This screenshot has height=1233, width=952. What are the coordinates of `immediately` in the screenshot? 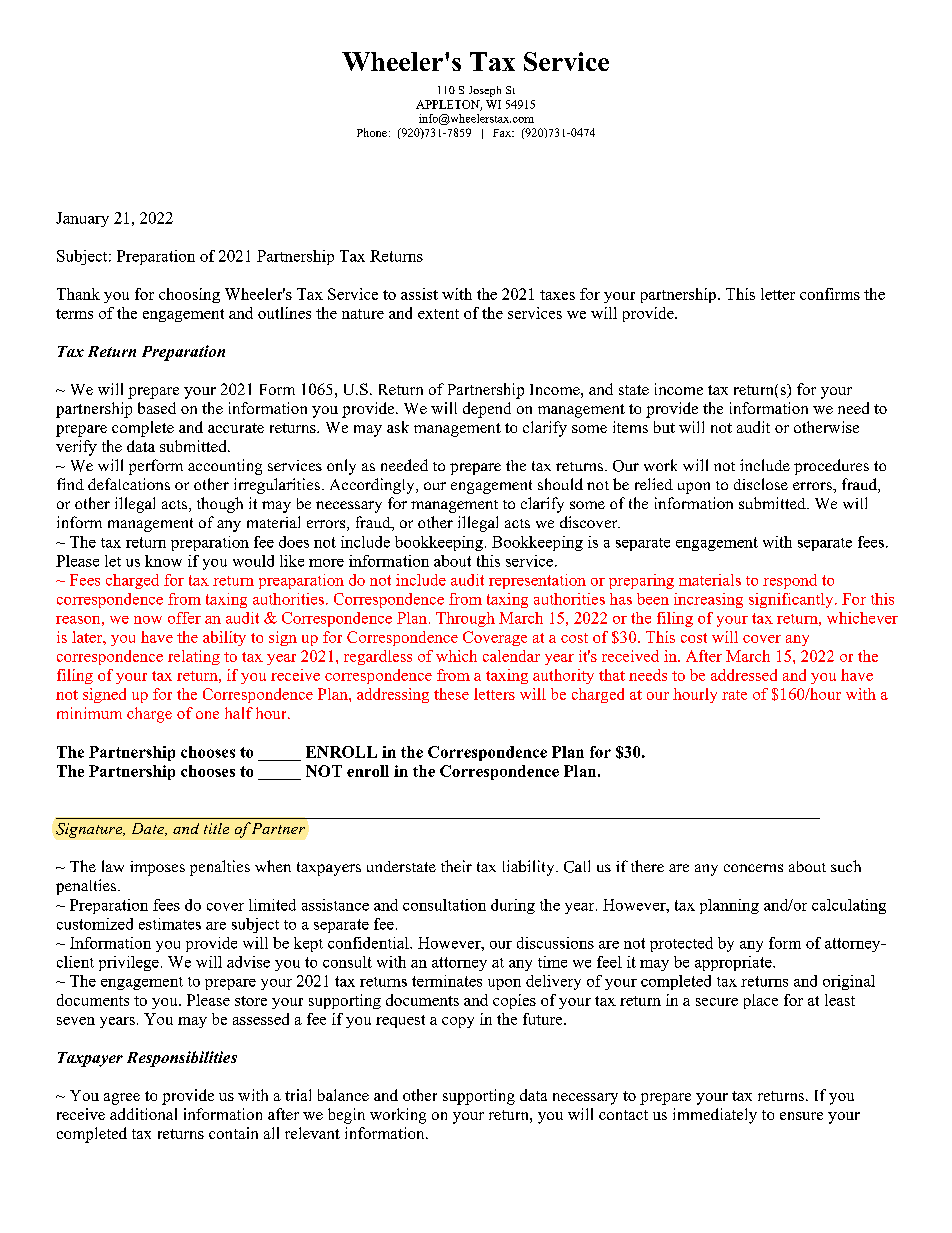 It's located at (715, 1116).
